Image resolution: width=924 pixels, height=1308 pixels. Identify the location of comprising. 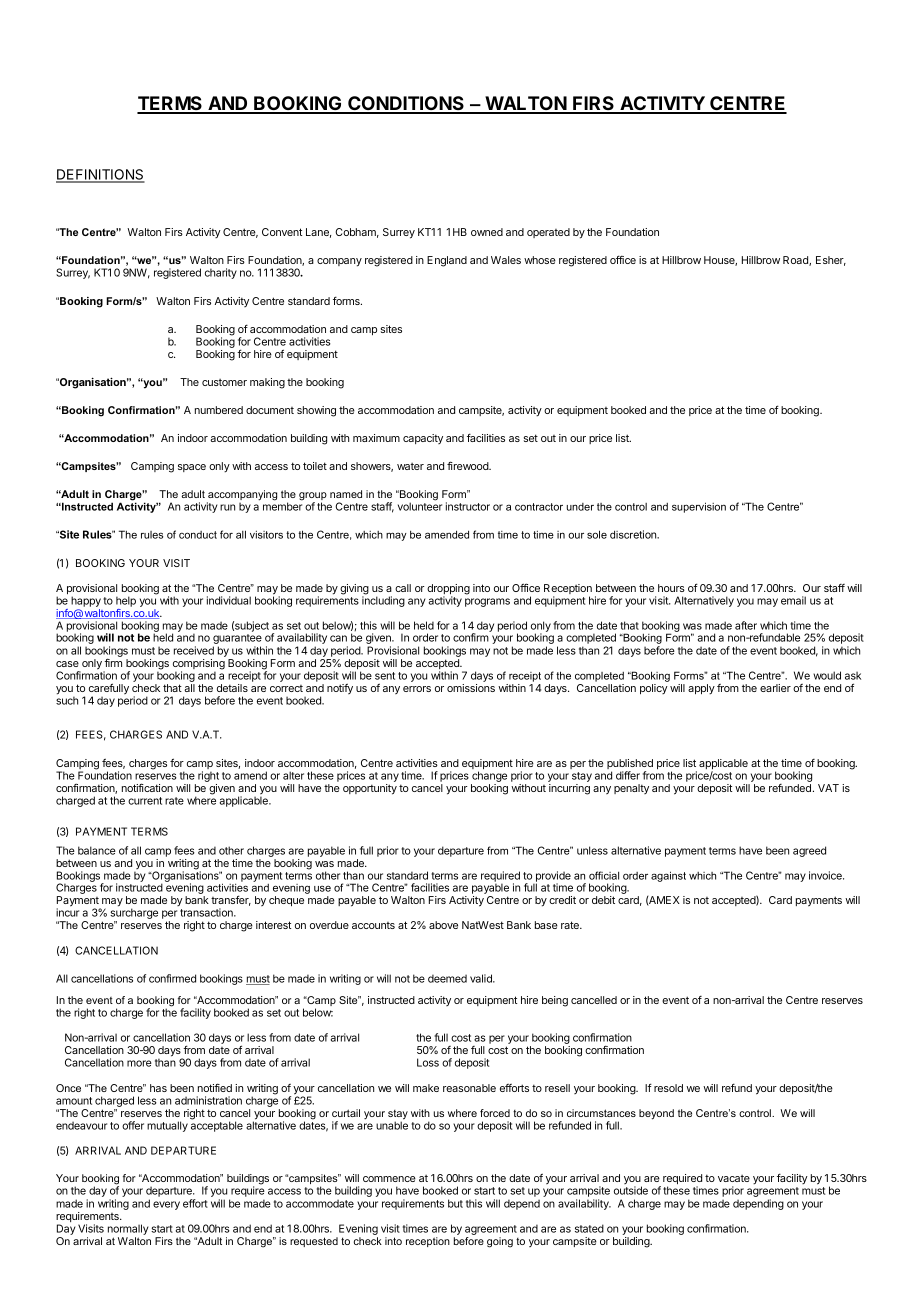
(199, 665).
